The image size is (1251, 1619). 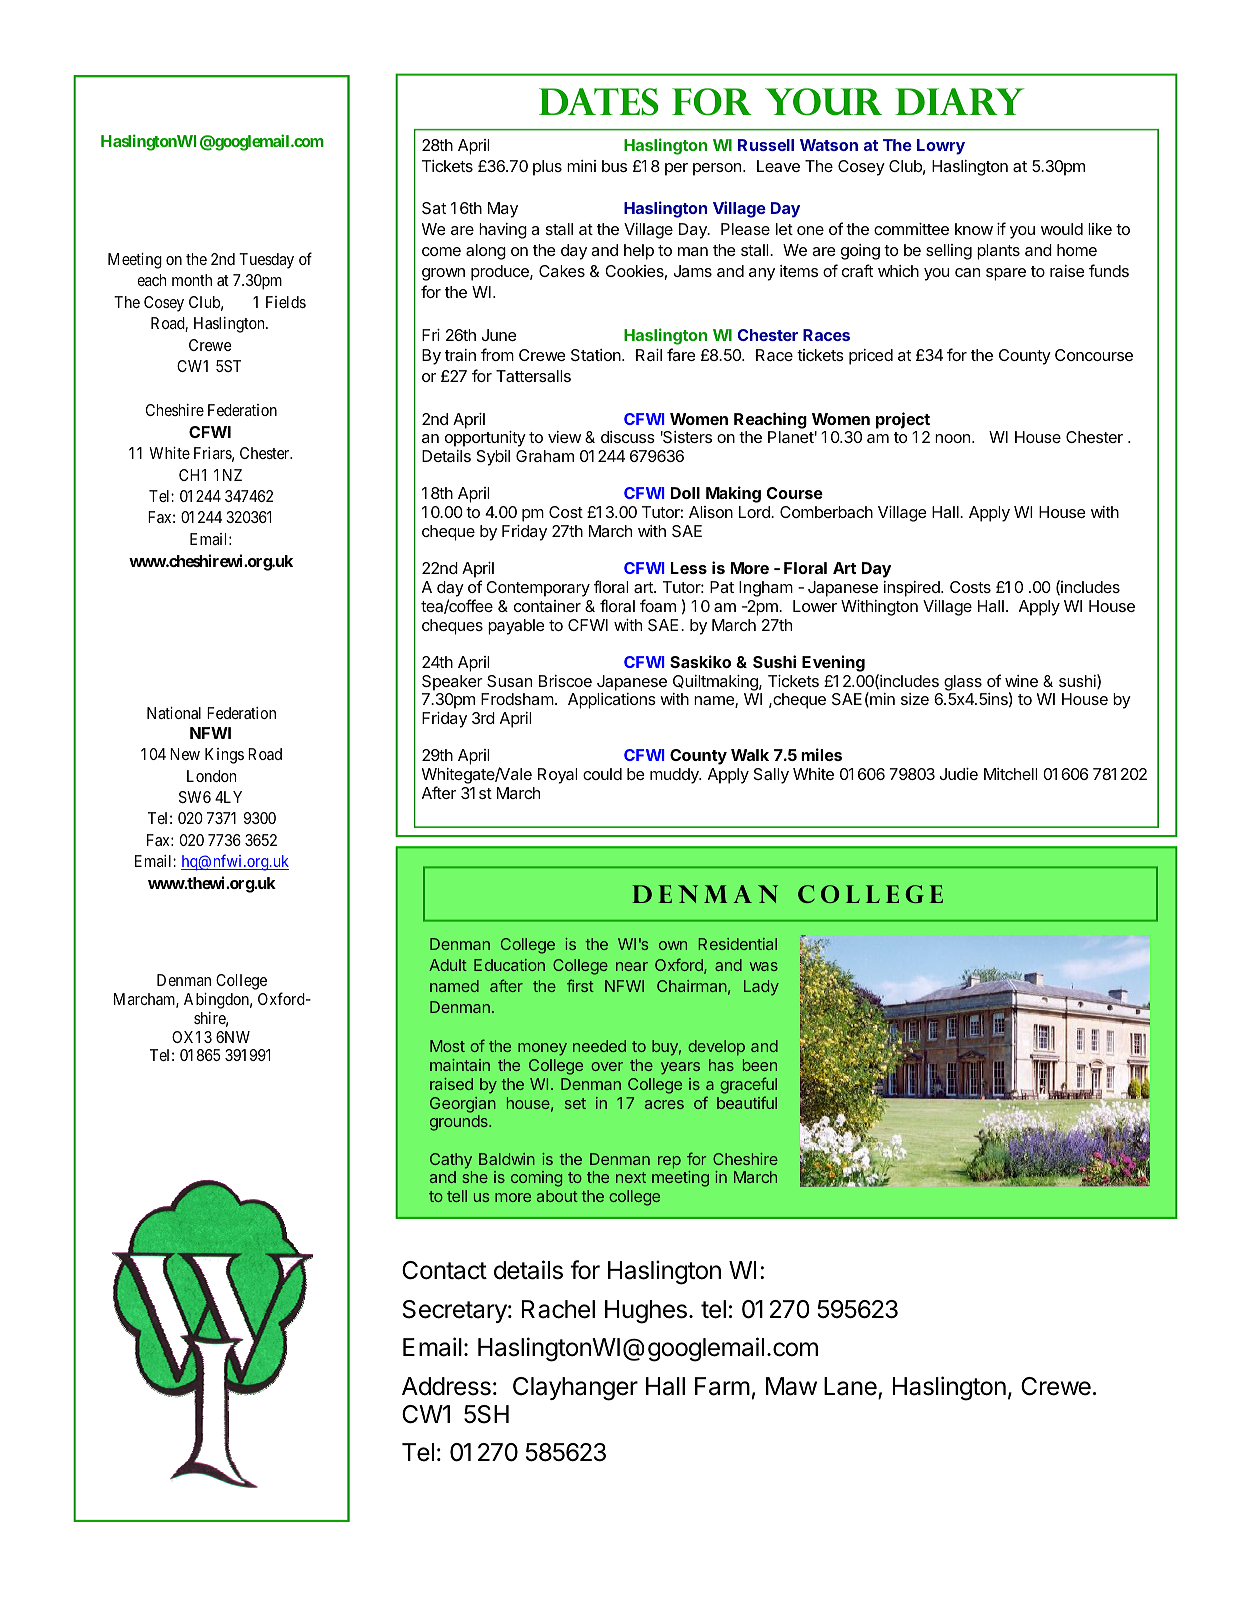 I want to click on Less, so click(x=689, y=568).
